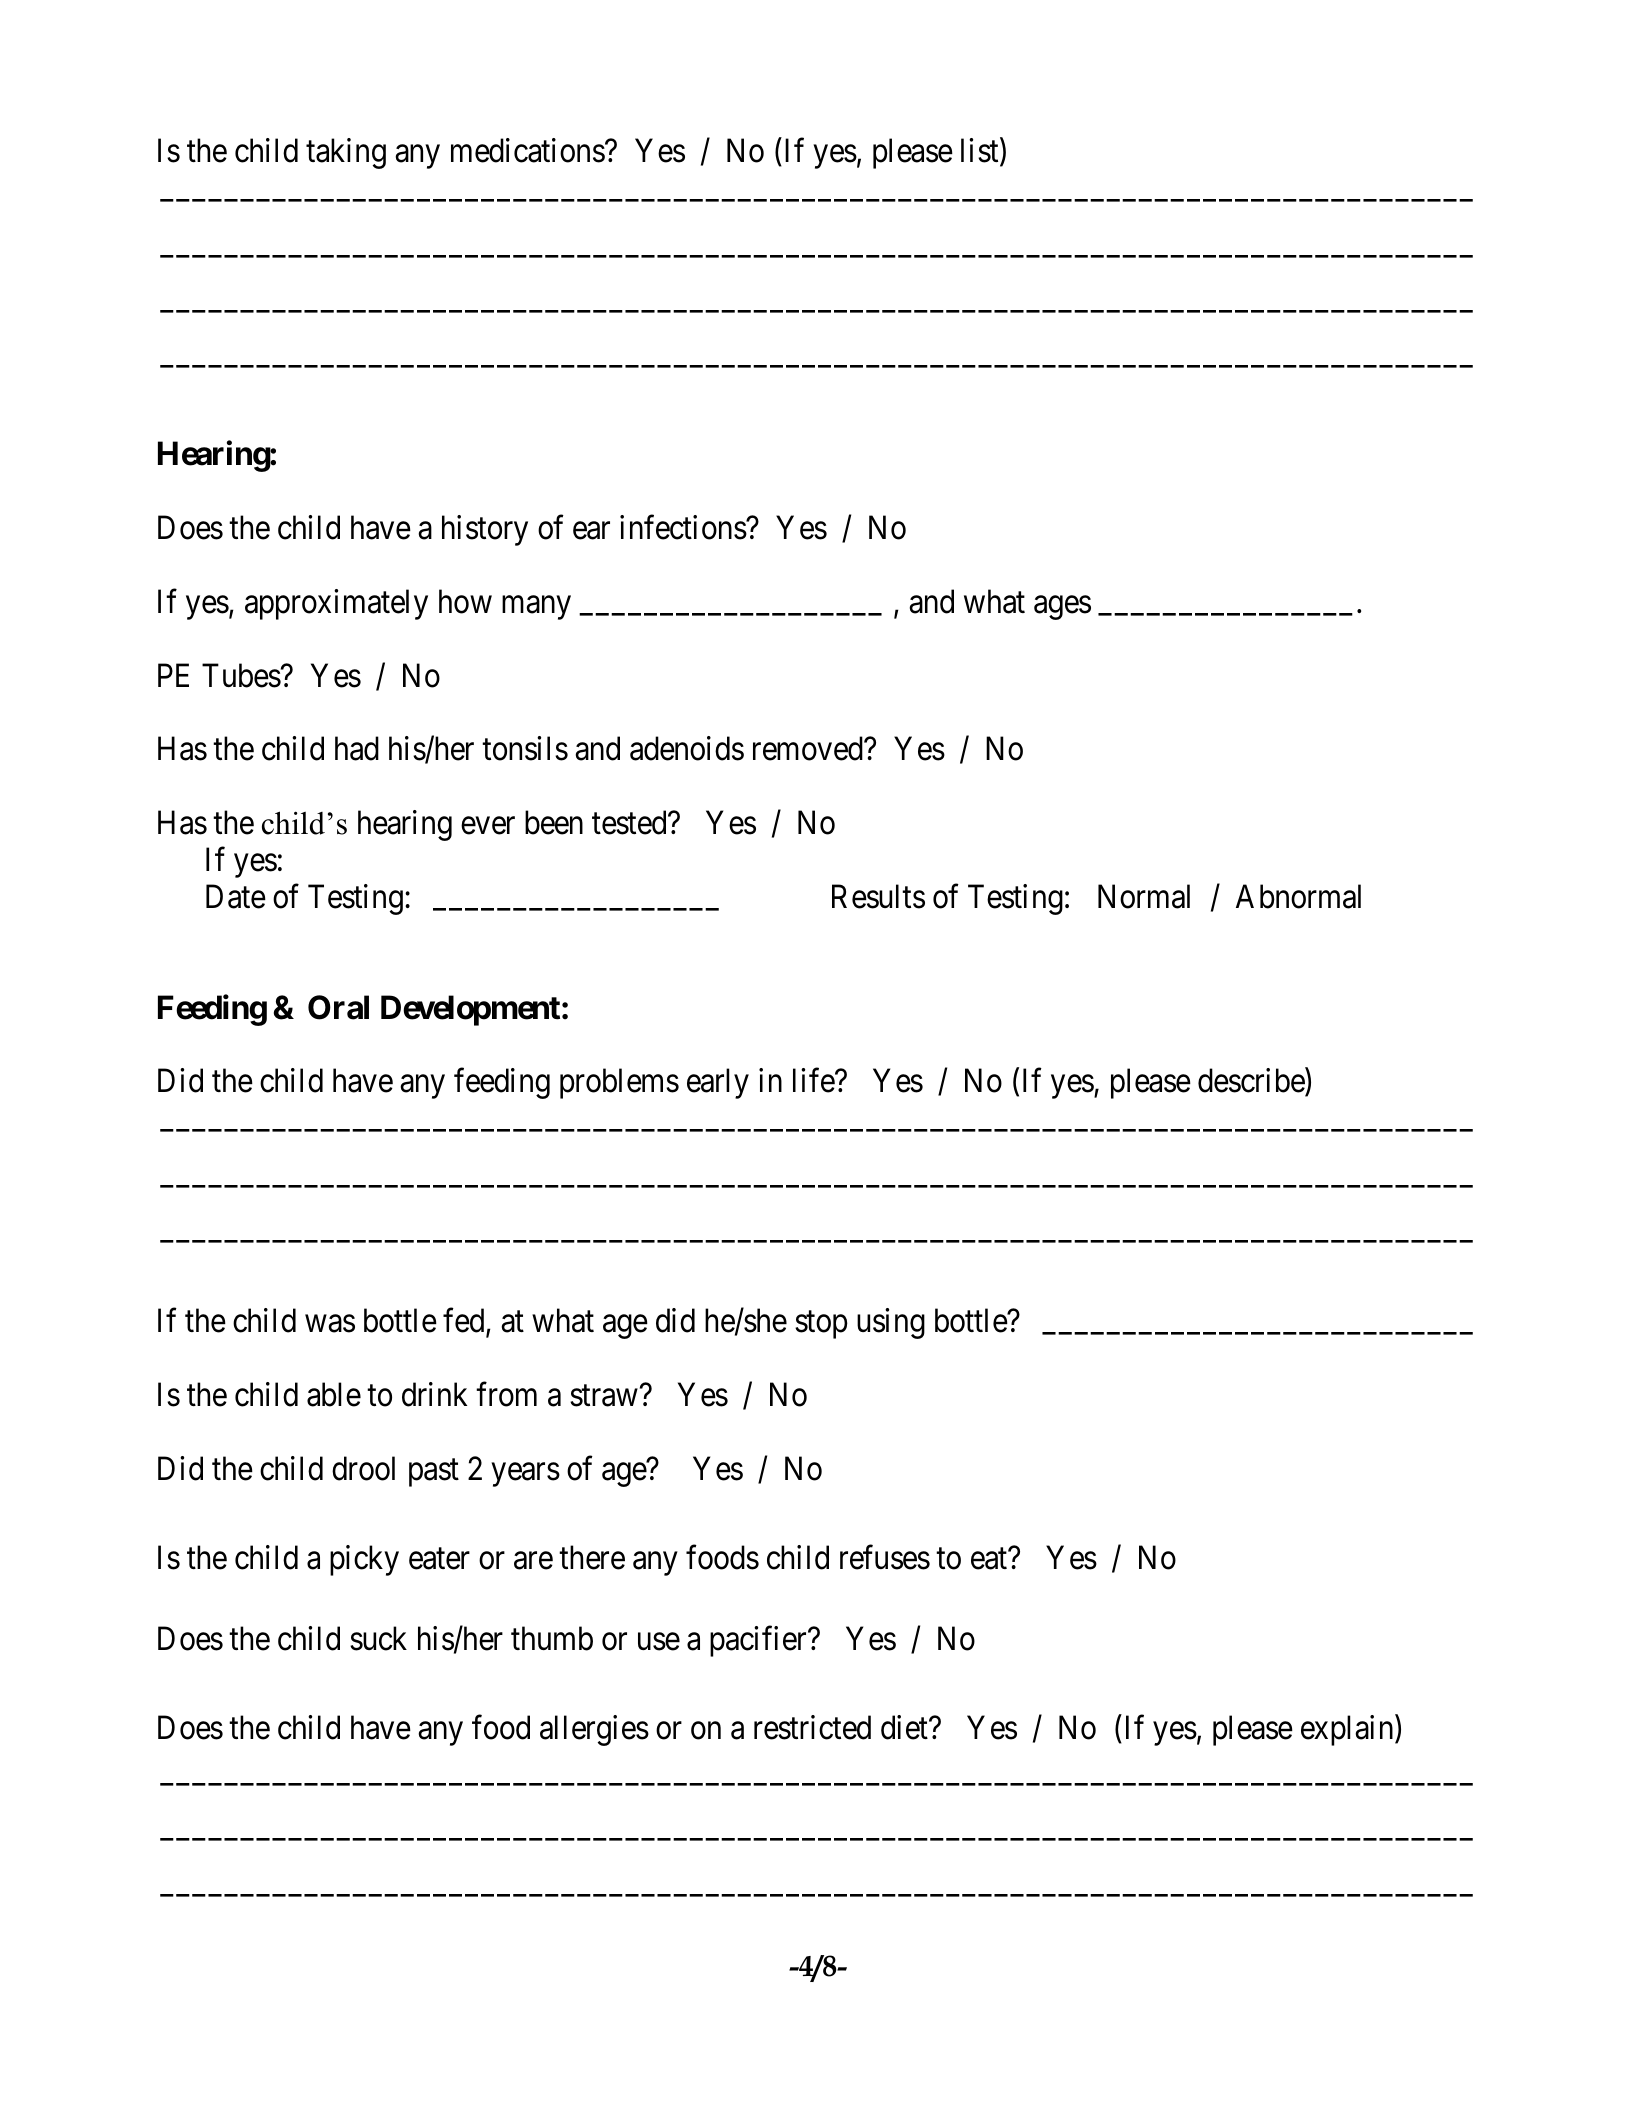  I want to click on infections, so click(683, 527).
